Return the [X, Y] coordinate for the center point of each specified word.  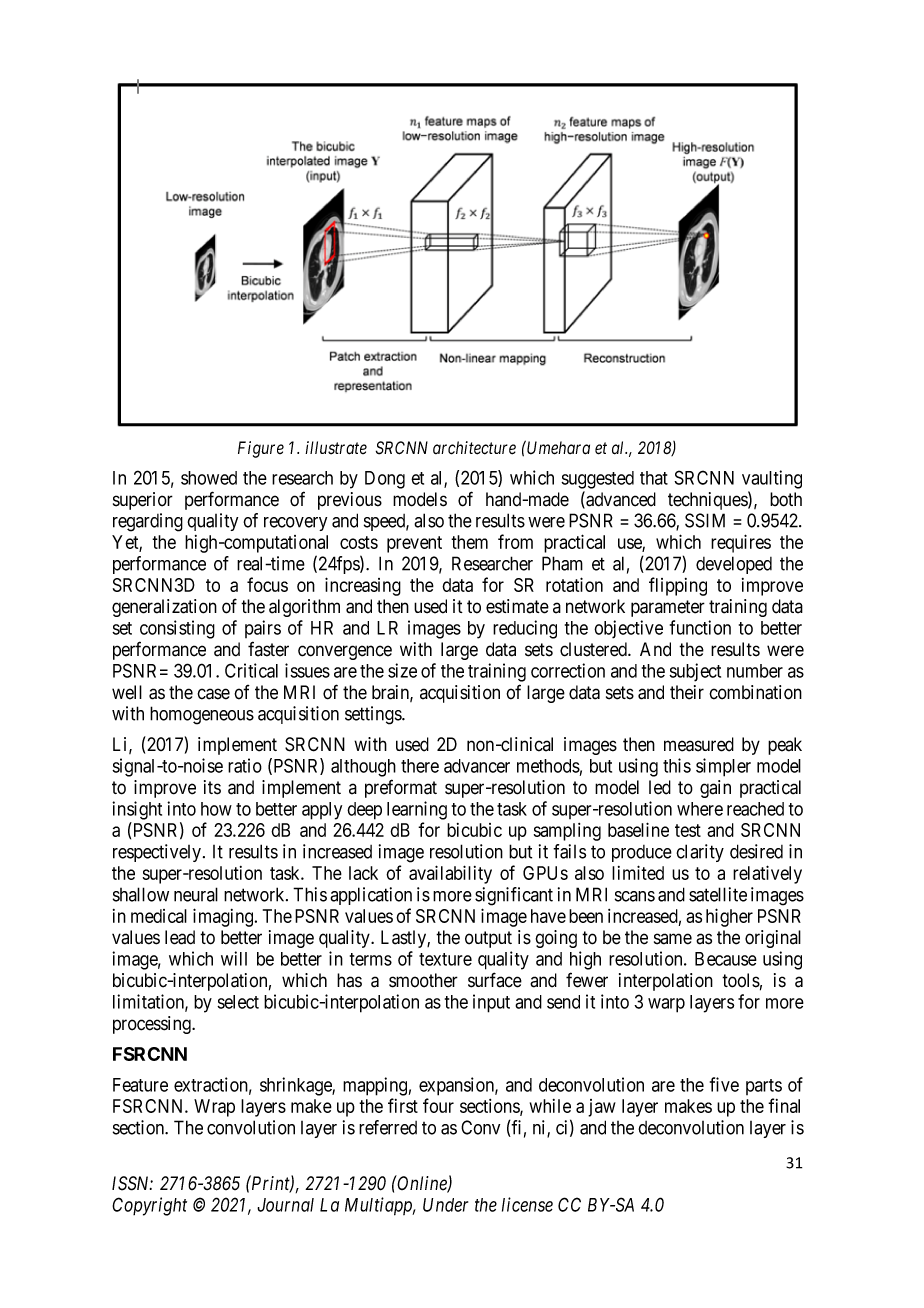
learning [417, 810]
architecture [474, 448]
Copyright [149, 1206]
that [654, 478]
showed [209, 478]
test [688, 830]
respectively [158, 853]
